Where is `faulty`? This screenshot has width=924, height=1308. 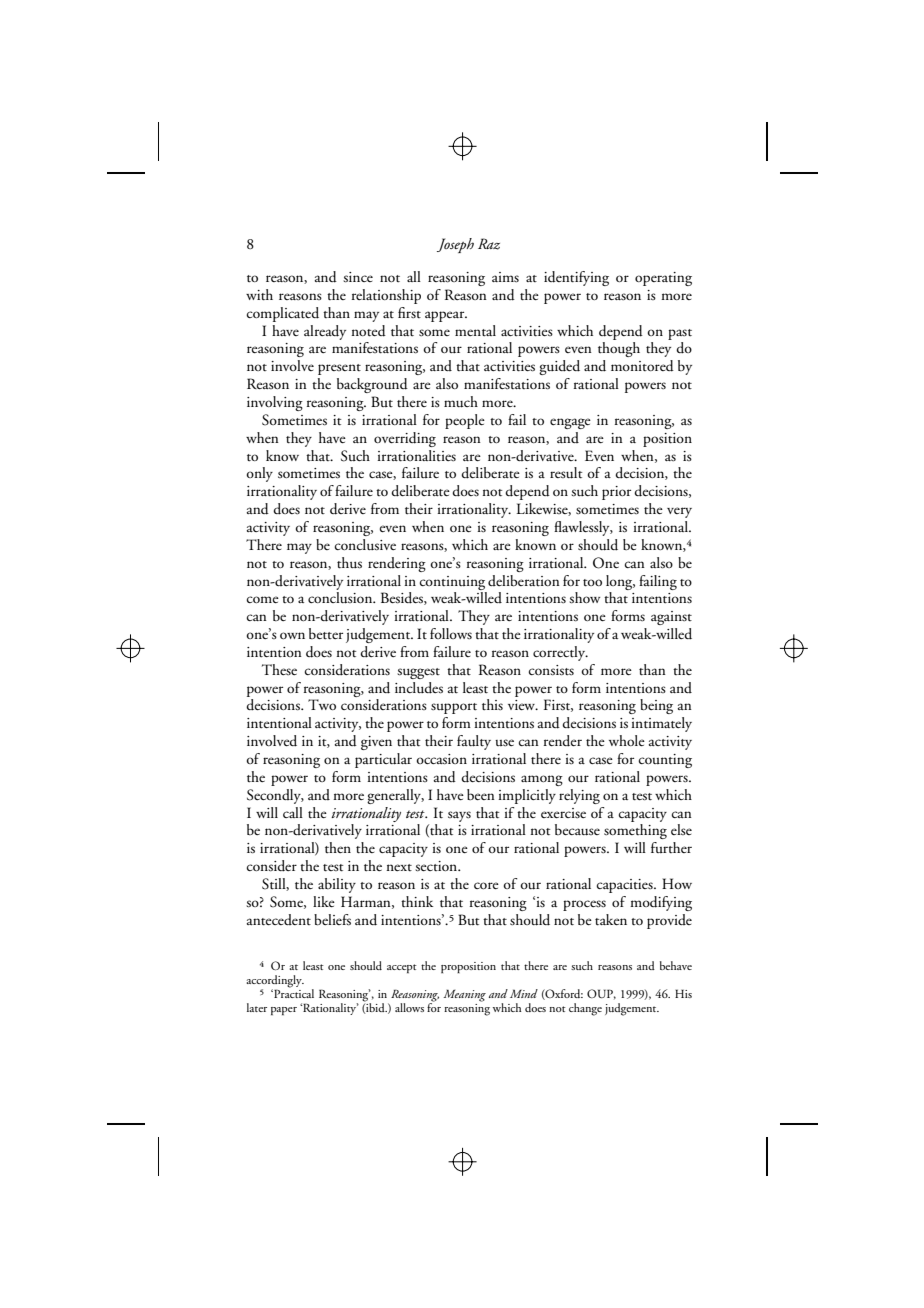
faulty is located at coordinates (474, 742).
